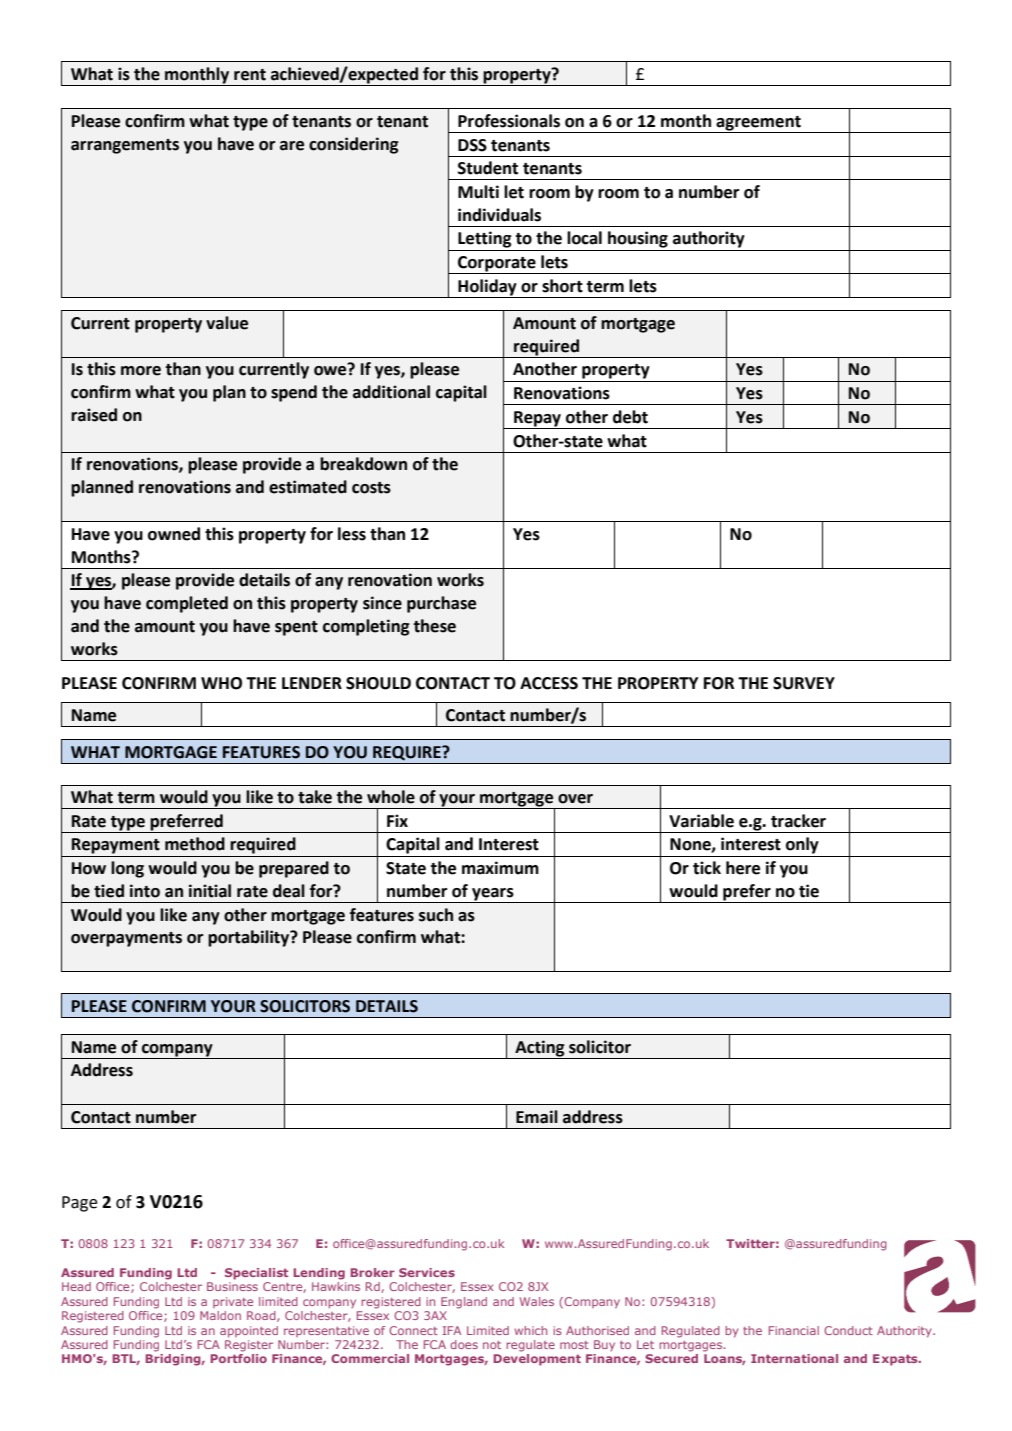 This screenshot has width=1012, height=1431. Describe the element at coordinates (804, 683) in the screenshot. I see `SURVEY` at that location.
